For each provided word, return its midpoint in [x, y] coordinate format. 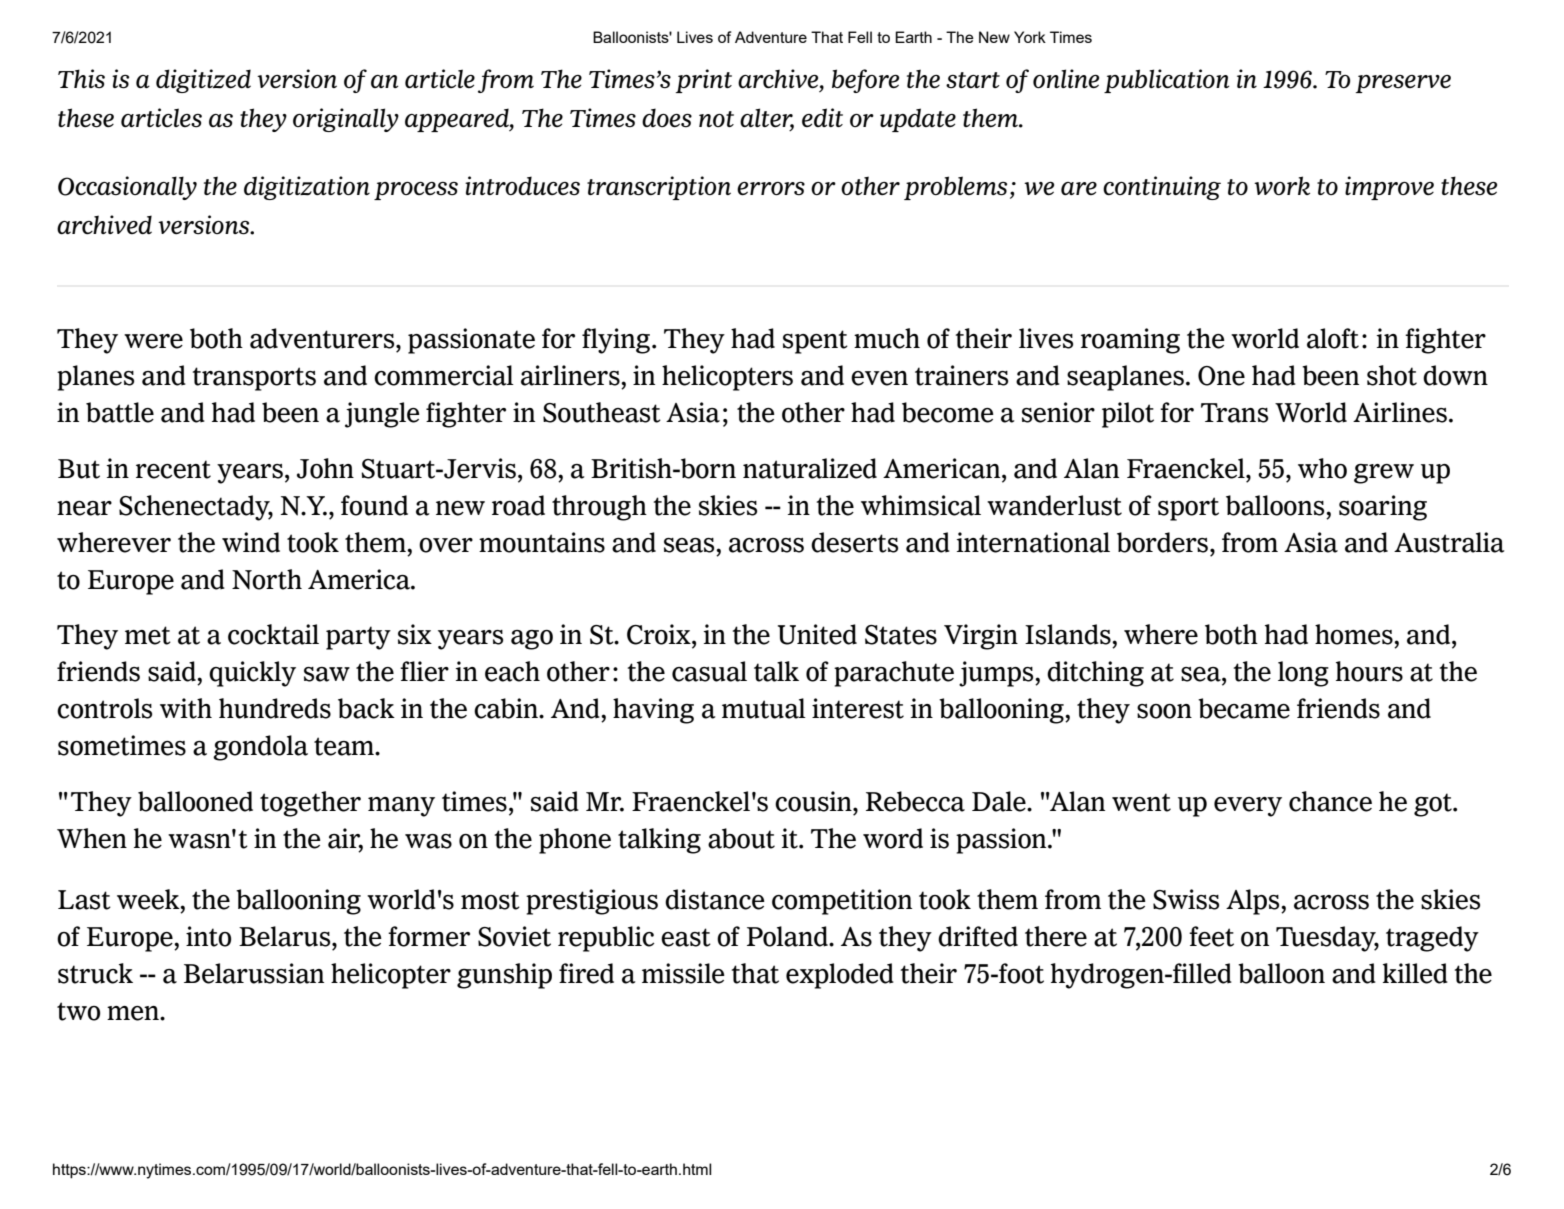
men [134, 1013]
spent [815, 342]
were [153, 341]
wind [251, 542]
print [704, 81]
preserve [1403, 84]
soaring [1383, 508]
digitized [203, 81]
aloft [1333, 338]
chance [1330, 801]
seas [690, 545]
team [345, 746]
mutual [764, 708]
